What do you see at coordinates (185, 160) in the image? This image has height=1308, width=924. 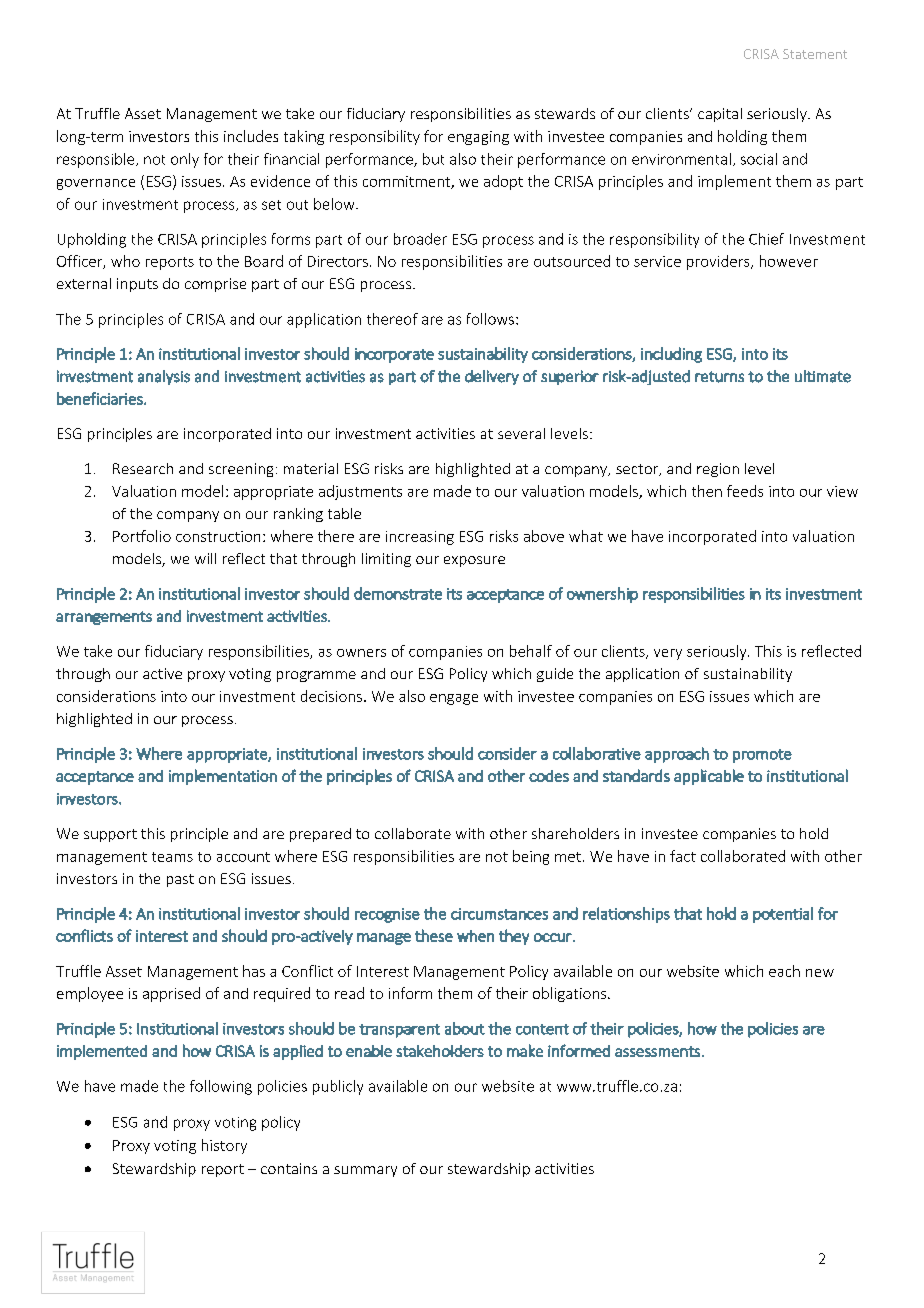 I see `only` at bounding box center [185, 160].
